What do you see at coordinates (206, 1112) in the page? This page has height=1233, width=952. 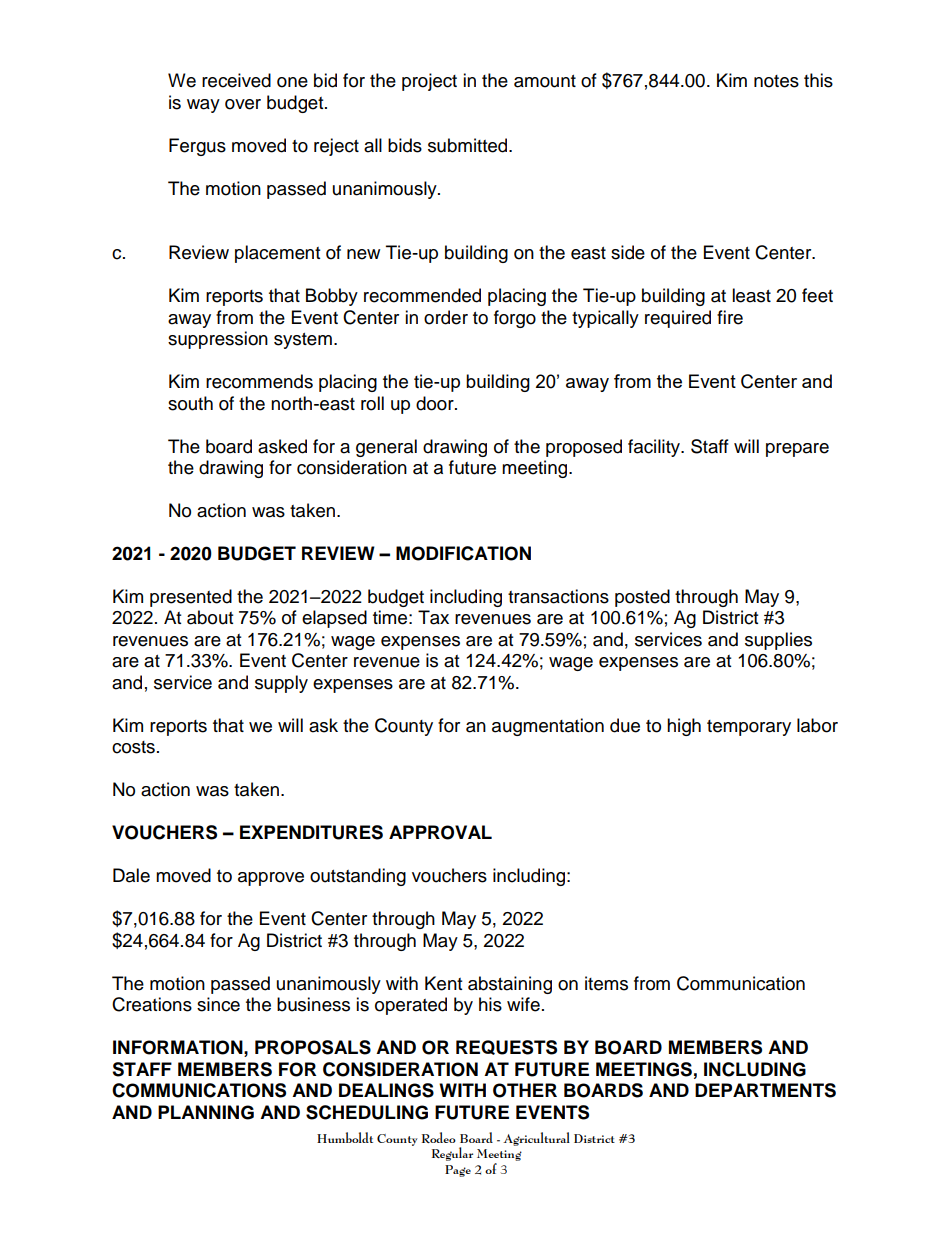 I see `PLANNING` at bounding box center [206, 1112].
